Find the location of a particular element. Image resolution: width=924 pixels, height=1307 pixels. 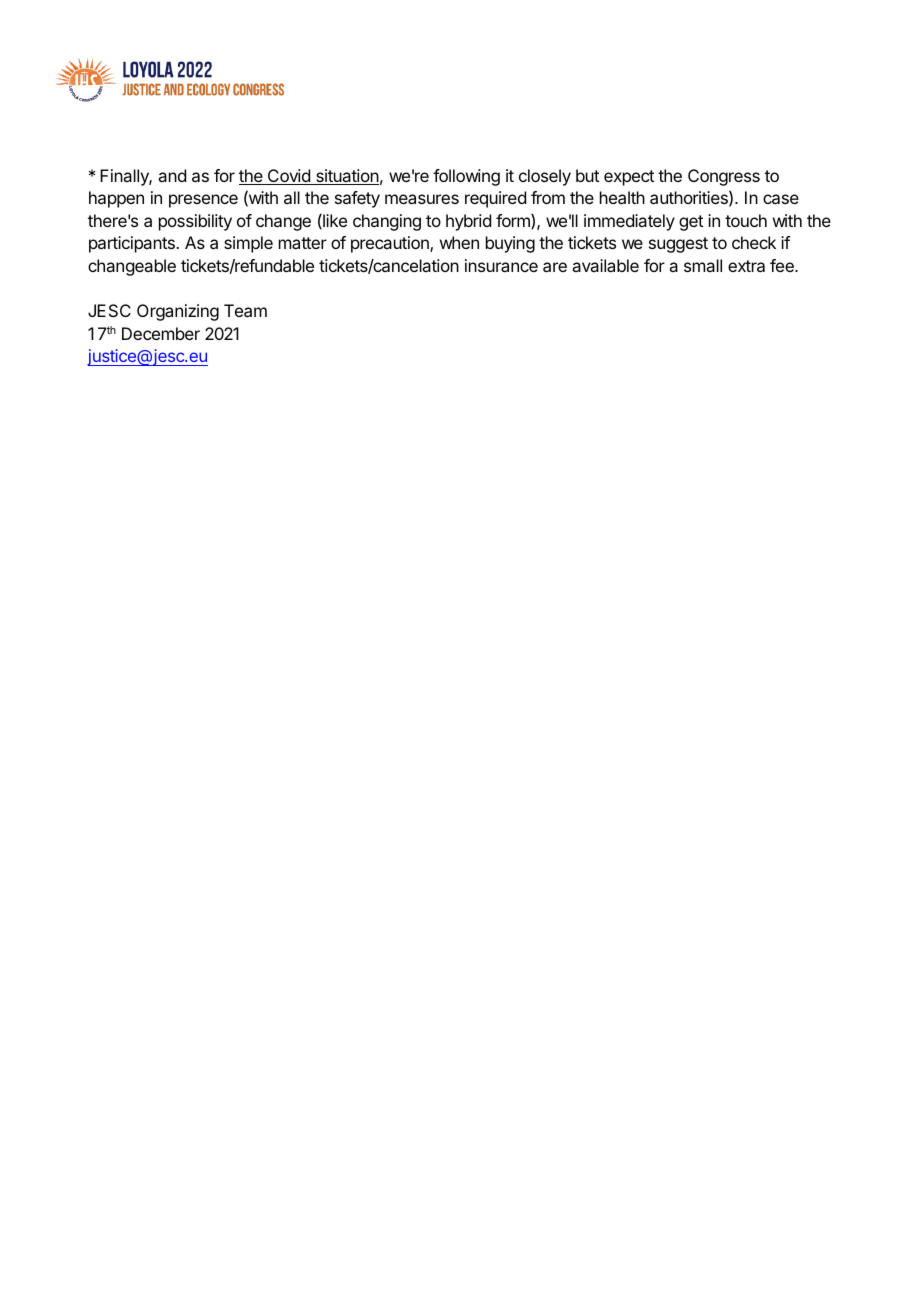

Congress is located at coordinates (724, 177).
